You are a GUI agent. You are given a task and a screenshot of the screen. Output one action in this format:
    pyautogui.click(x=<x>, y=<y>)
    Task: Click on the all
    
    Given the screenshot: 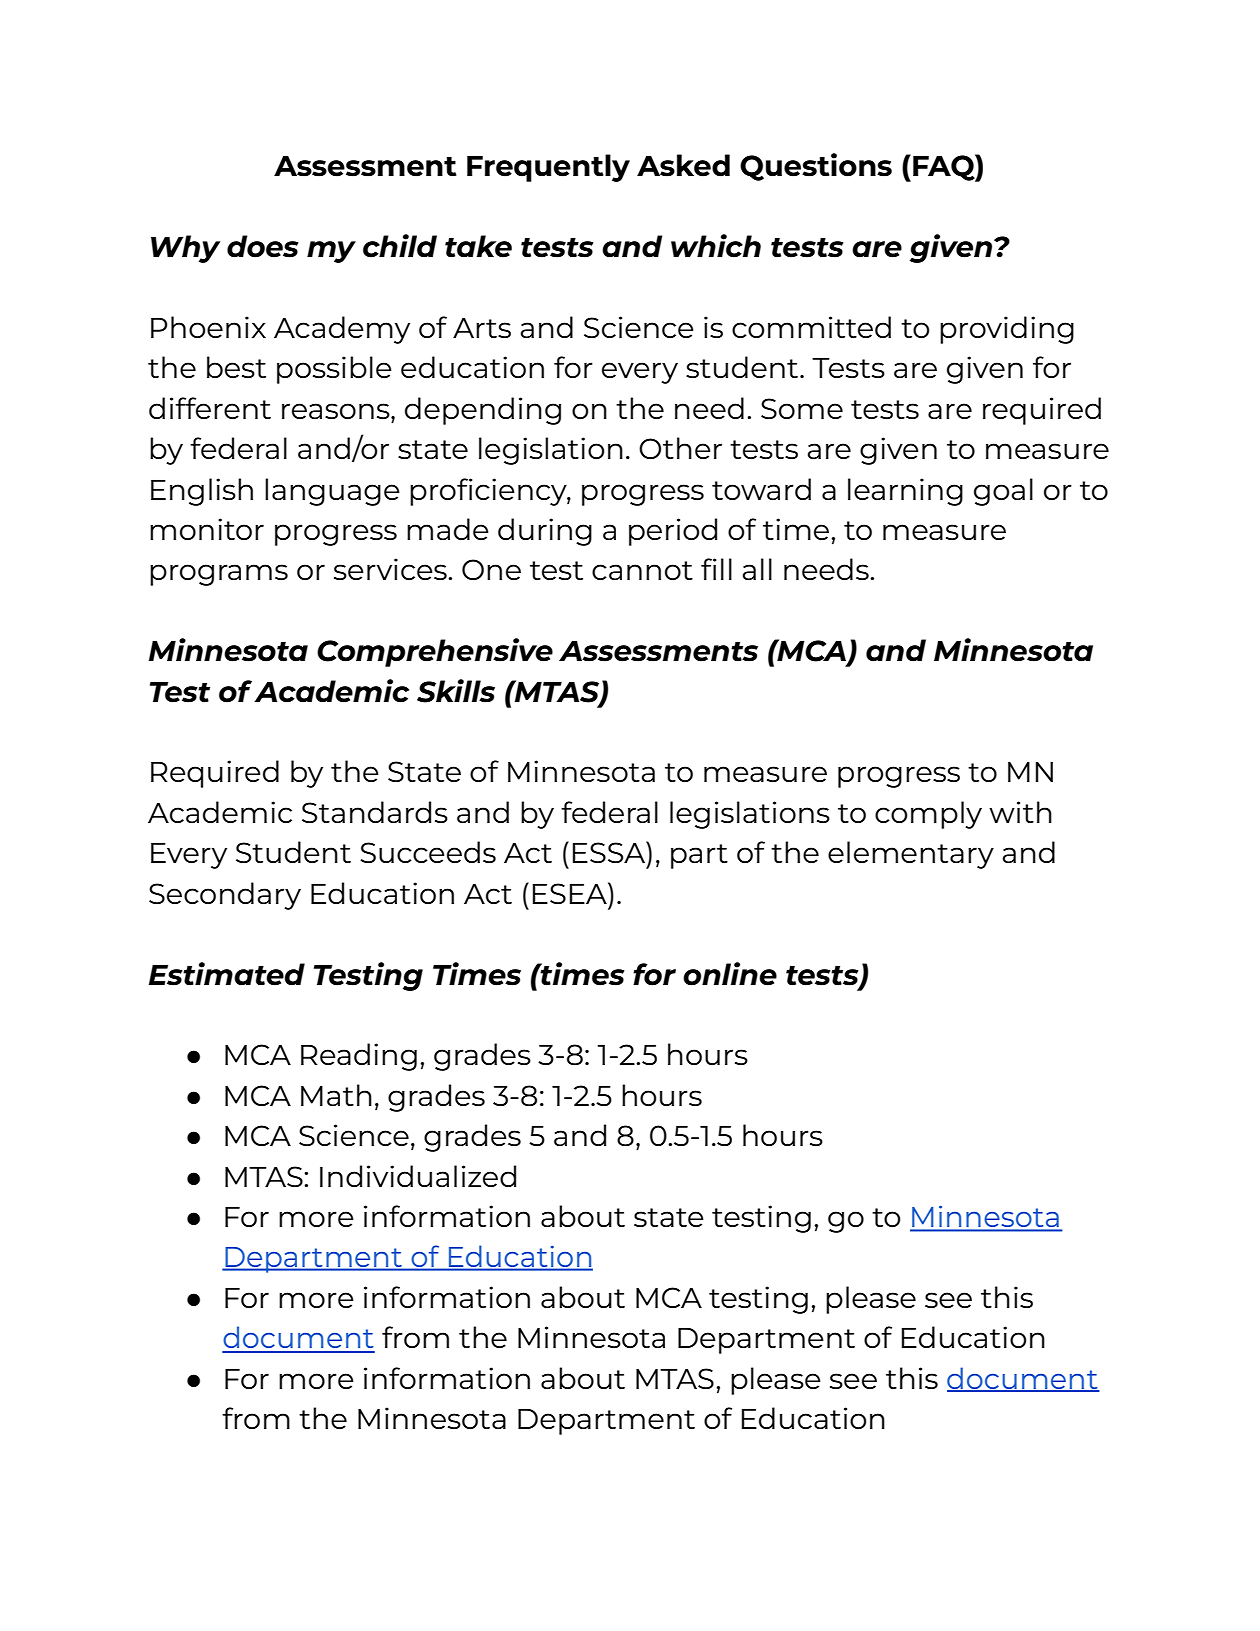 What is the action you would take?
    pyautogui.click(x=757, y=569)
